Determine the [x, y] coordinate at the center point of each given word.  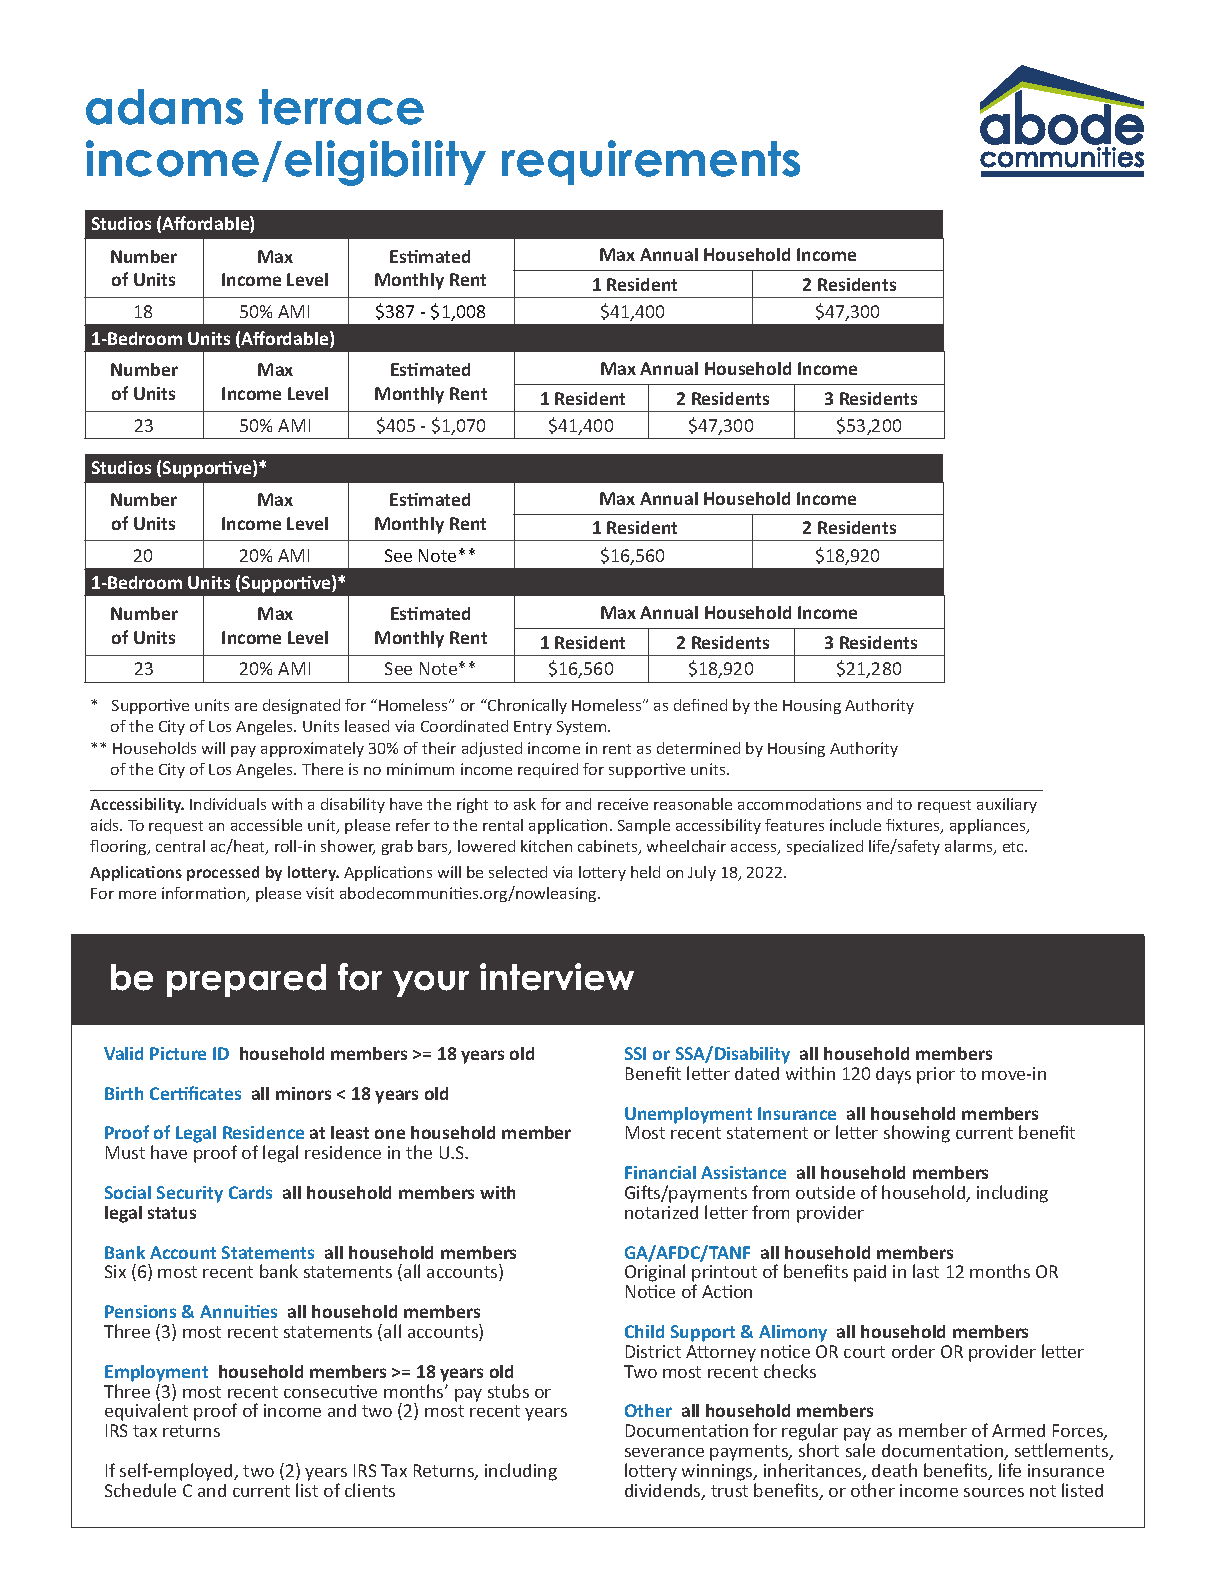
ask [525, 804]
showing [917, 1134]
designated [301, 706]
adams [164, 107]
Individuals [228, 804]
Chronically [526, 706]
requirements [651, 162]
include [855, 825]
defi [686, 705]
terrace [341, 107]
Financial [660, 1172]
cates [220, 1094]
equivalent [146, 1412]
